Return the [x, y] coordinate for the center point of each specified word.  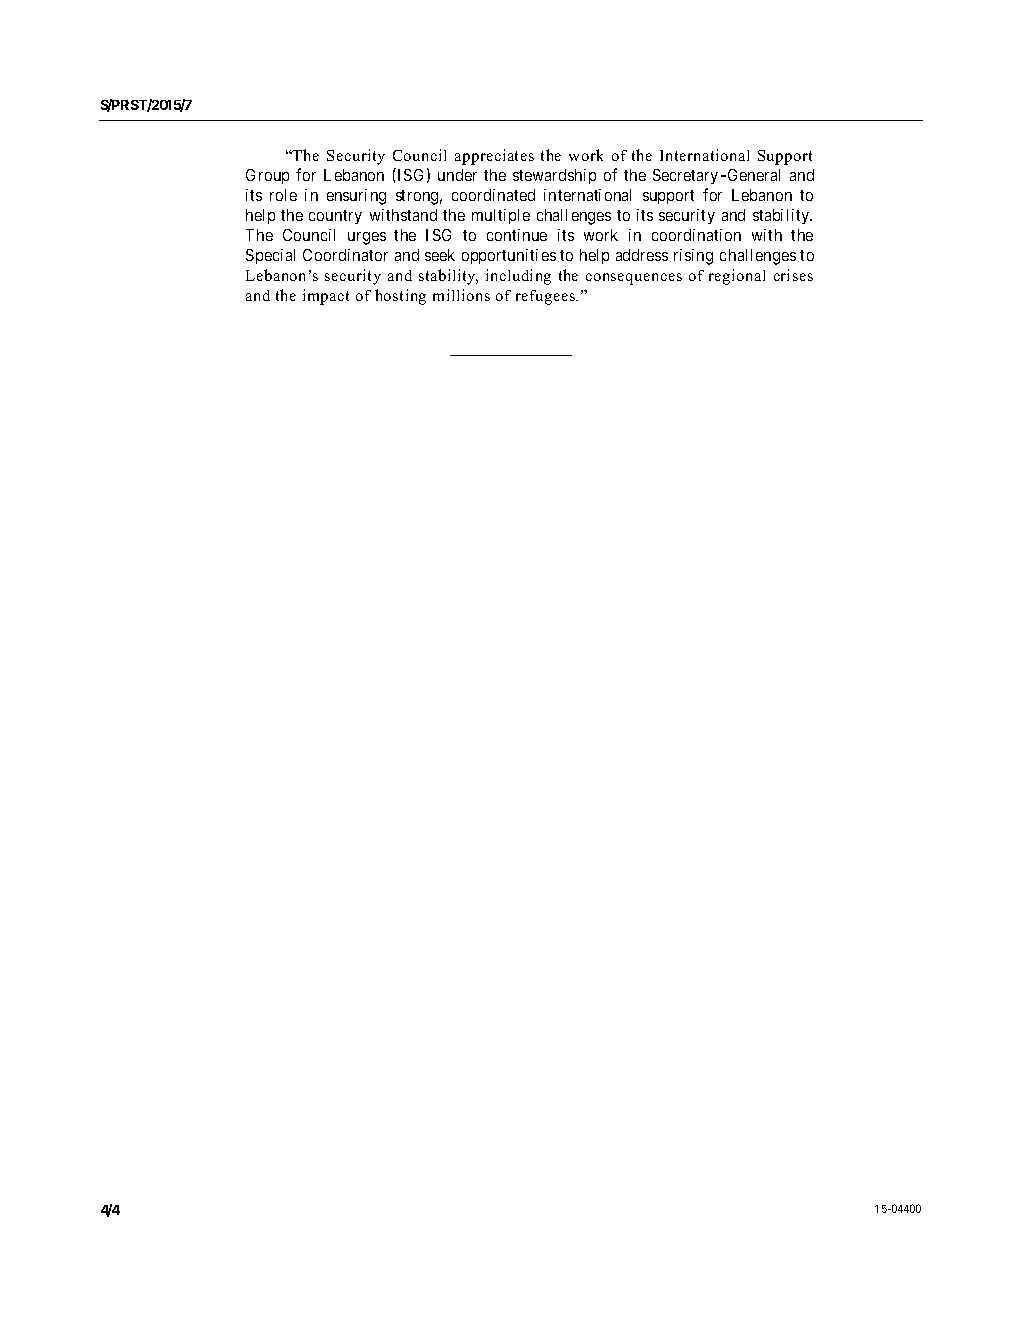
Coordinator [345, 255]
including [518, 277]
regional [737, 277]
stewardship [554, 176]
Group [267, 176]
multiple [501, 216]
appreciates [494, 157]
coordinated [493, 195]
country [335, 217]
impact [326, 297]
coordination [696, 235]
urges [367, 238]
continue [517, 235]
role [283, 195]
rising [693, 257]
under [457, 175]
